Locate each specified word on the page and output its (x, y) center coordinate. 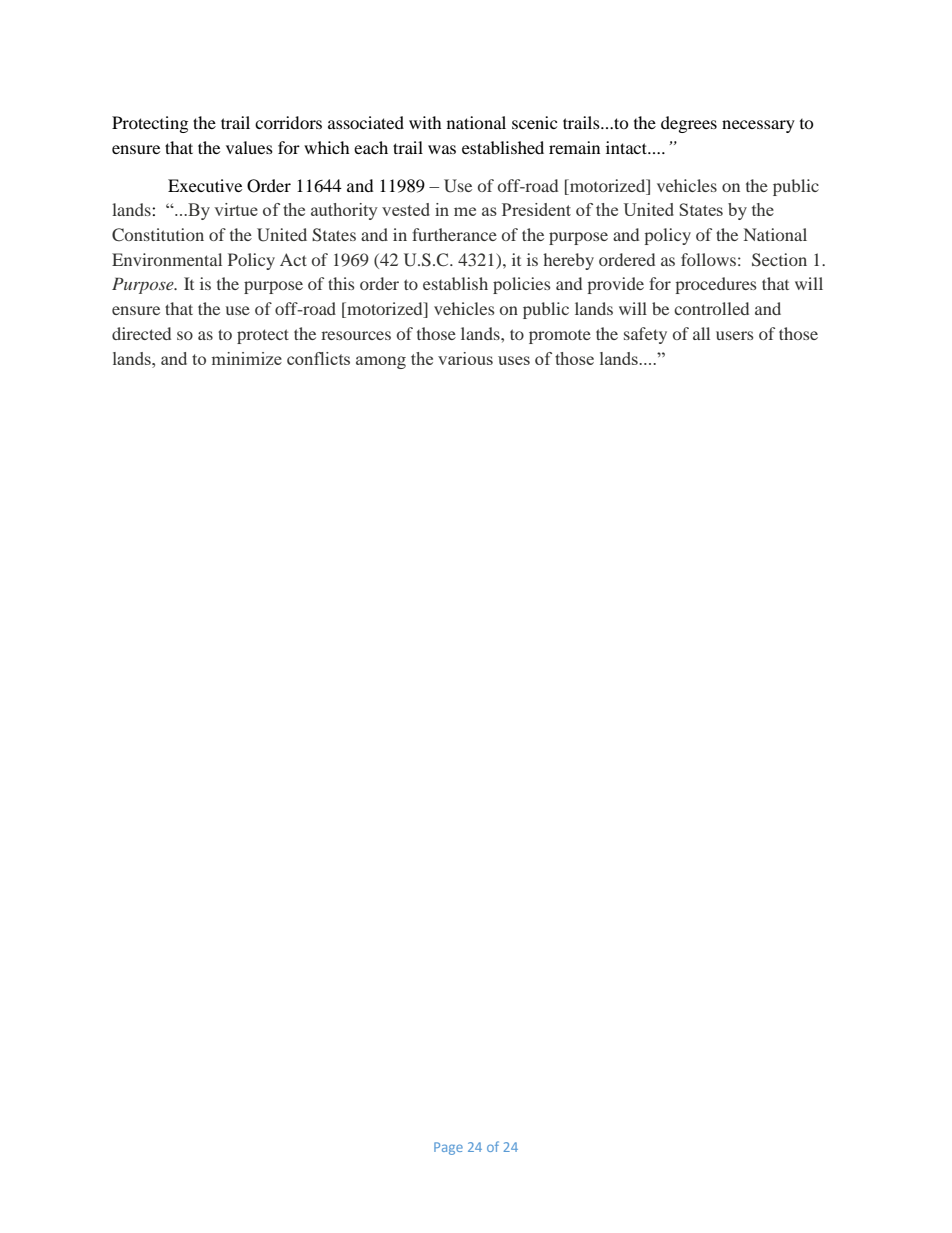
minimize (247, 358)
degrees (689, 124)
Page (448, 1148)
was (442, 149)
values (249, 147)
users (734, 335)
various (465, 358)
